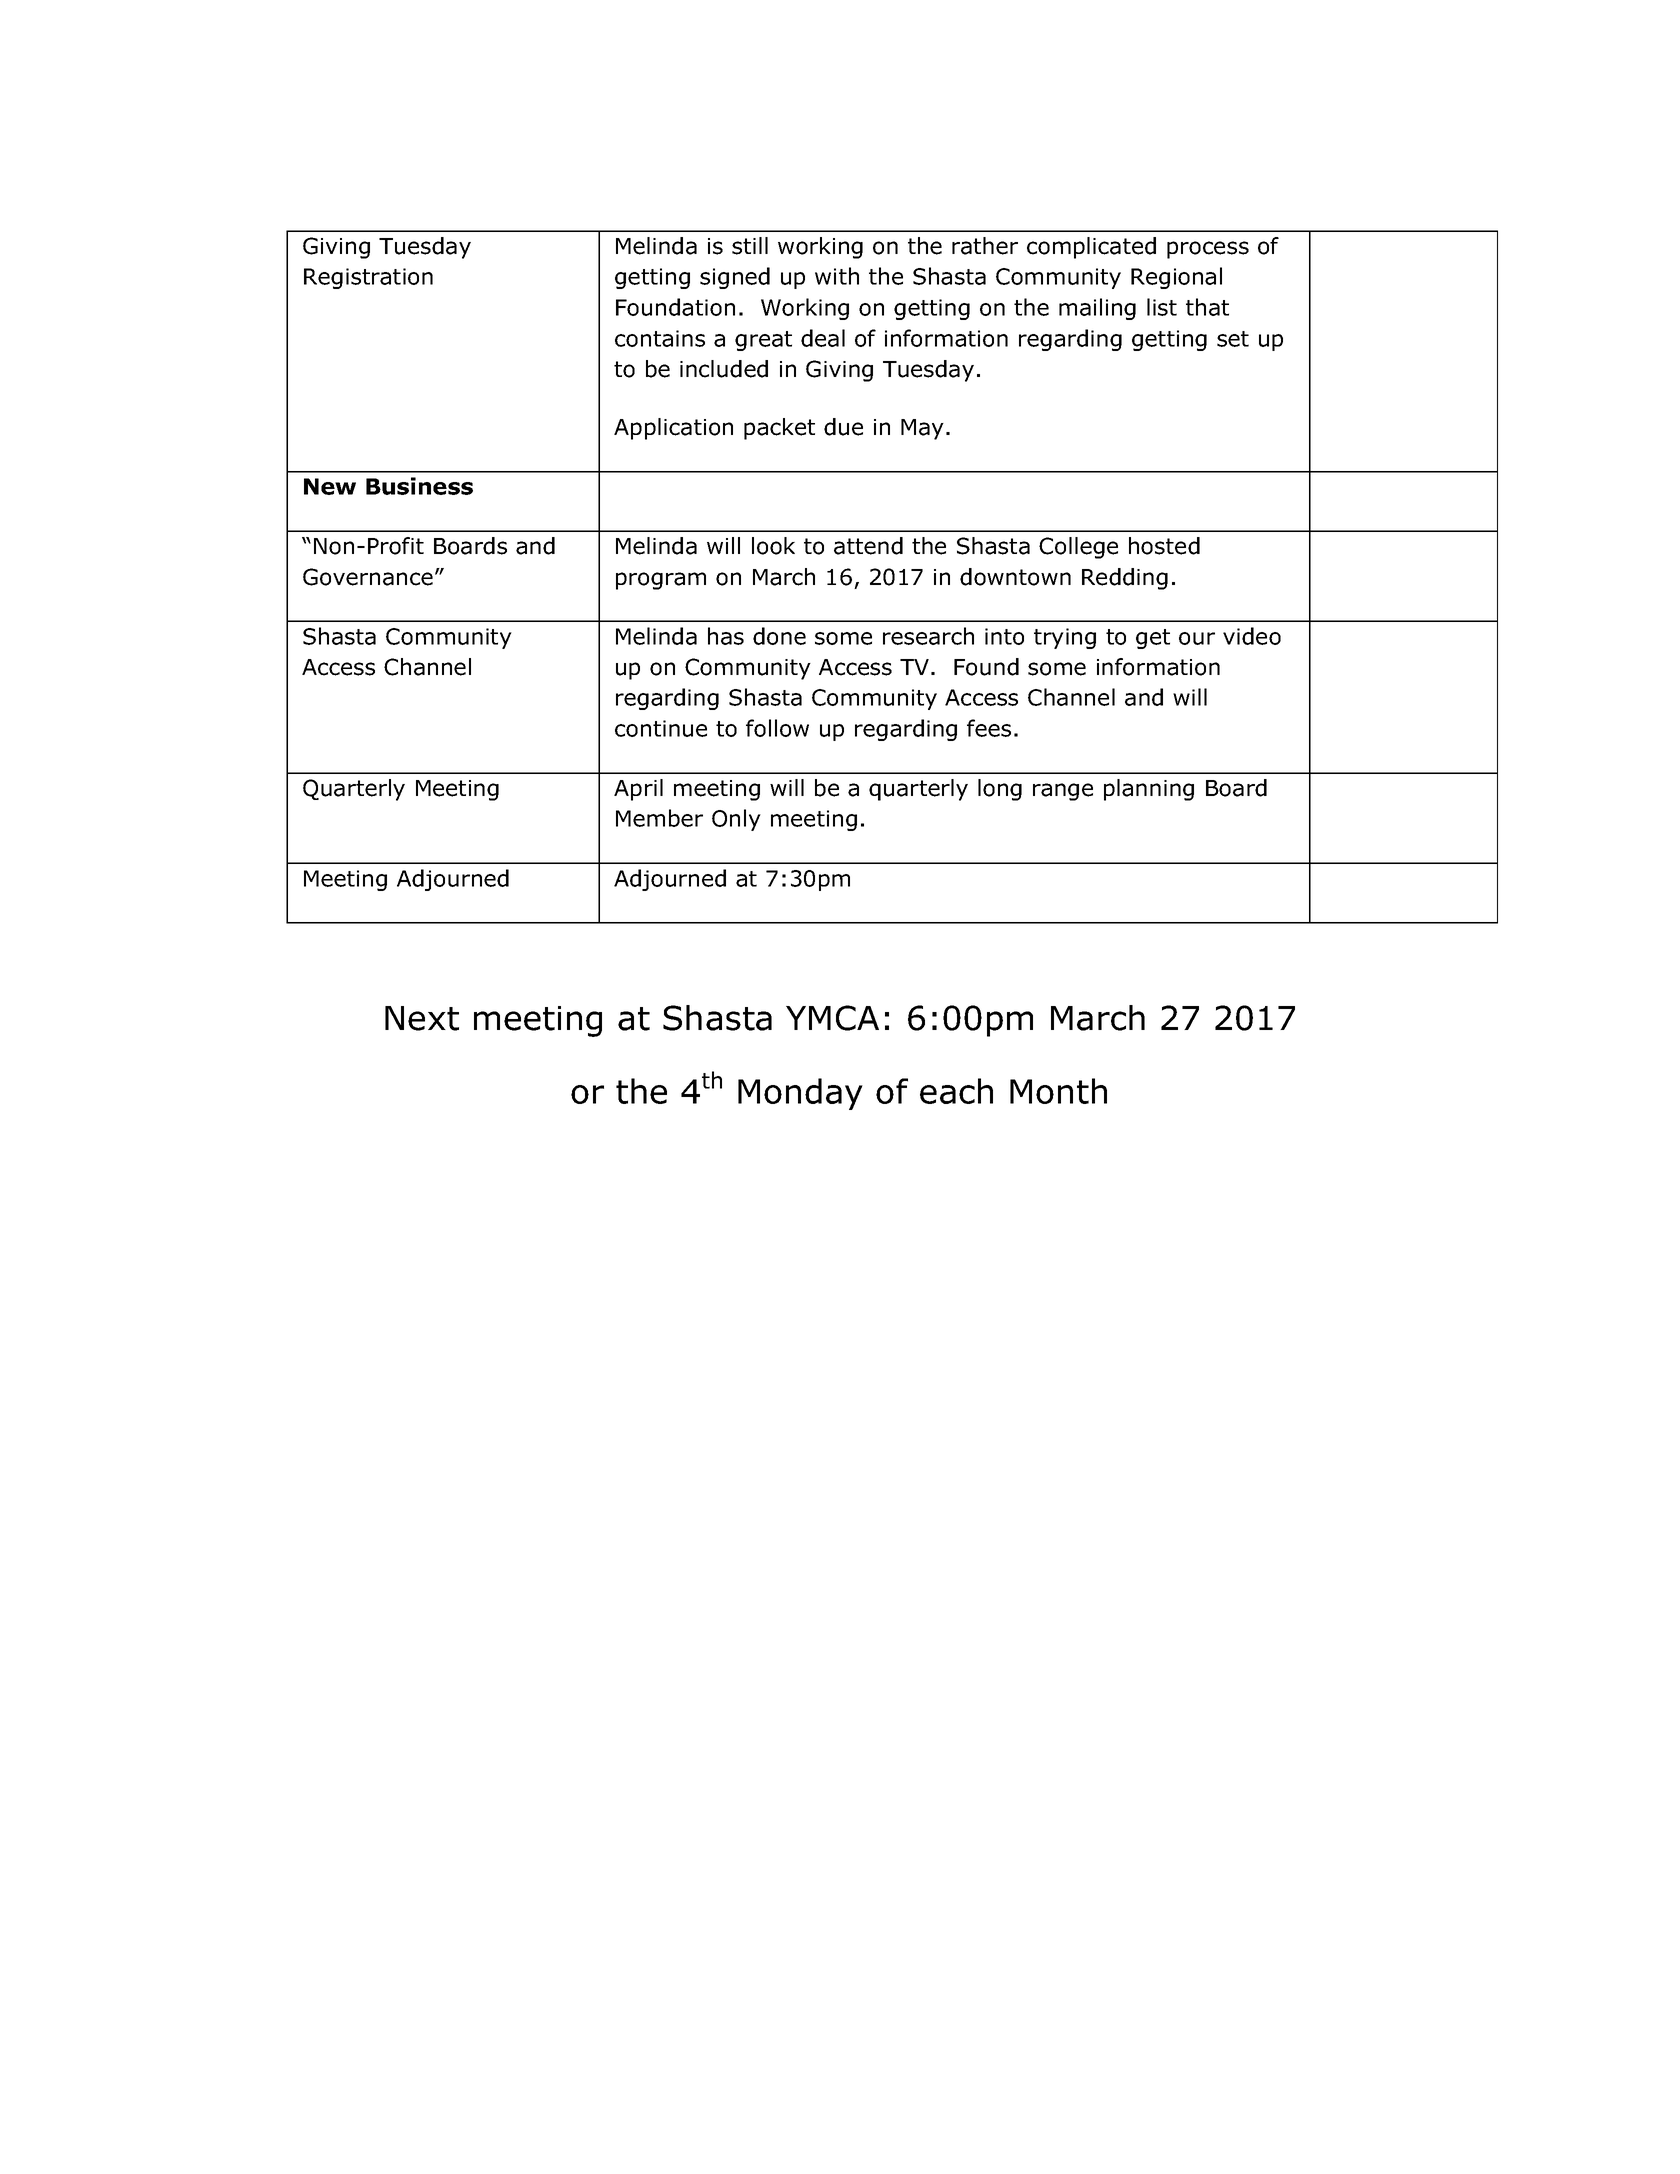 The width and height of the page is (1680, 2174). What do you see at coordinates (779, 429) in the page?
I see `packet` at bounding box center [779, 429].
